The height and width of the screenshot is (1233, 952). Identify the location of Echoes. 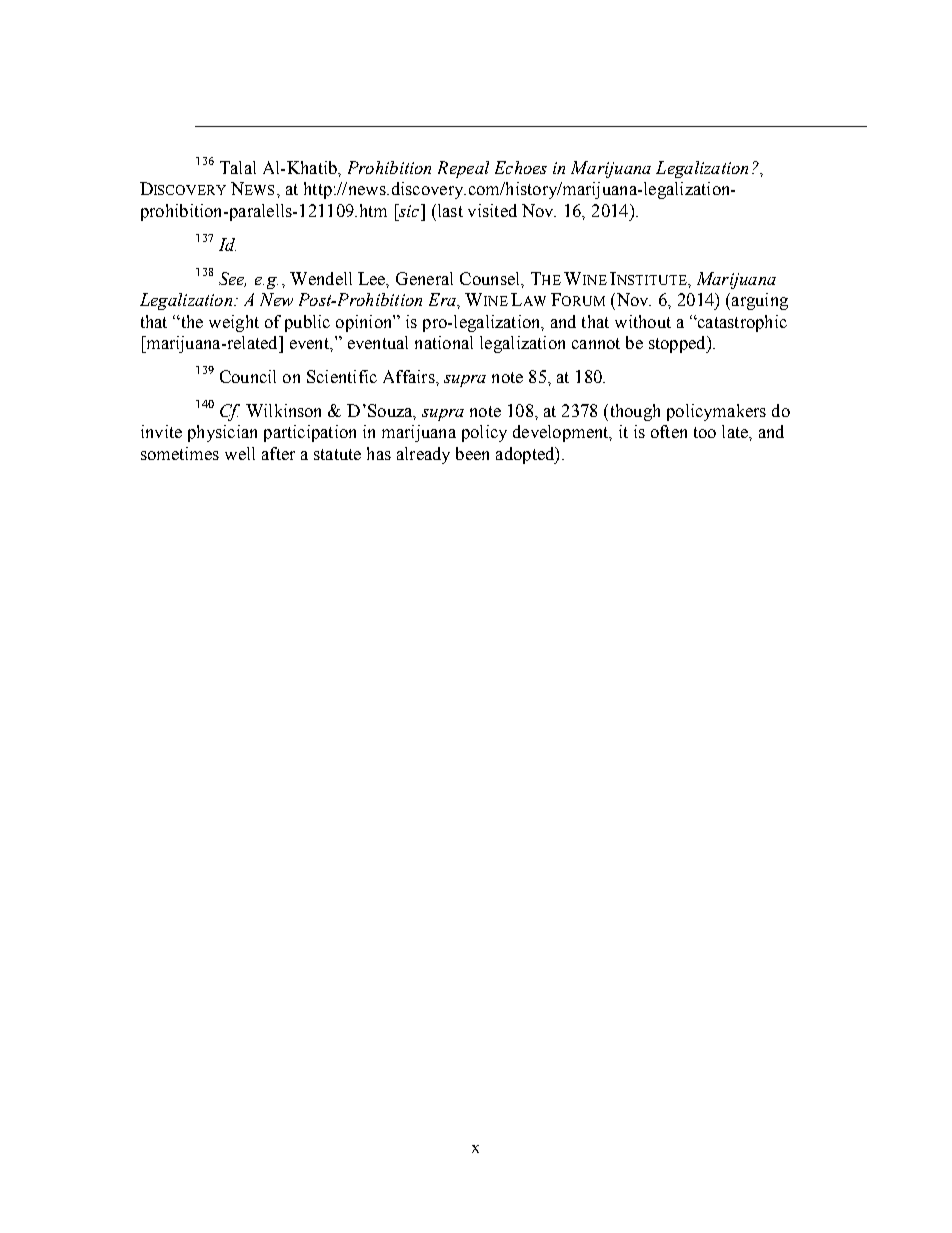
(521, 167).
